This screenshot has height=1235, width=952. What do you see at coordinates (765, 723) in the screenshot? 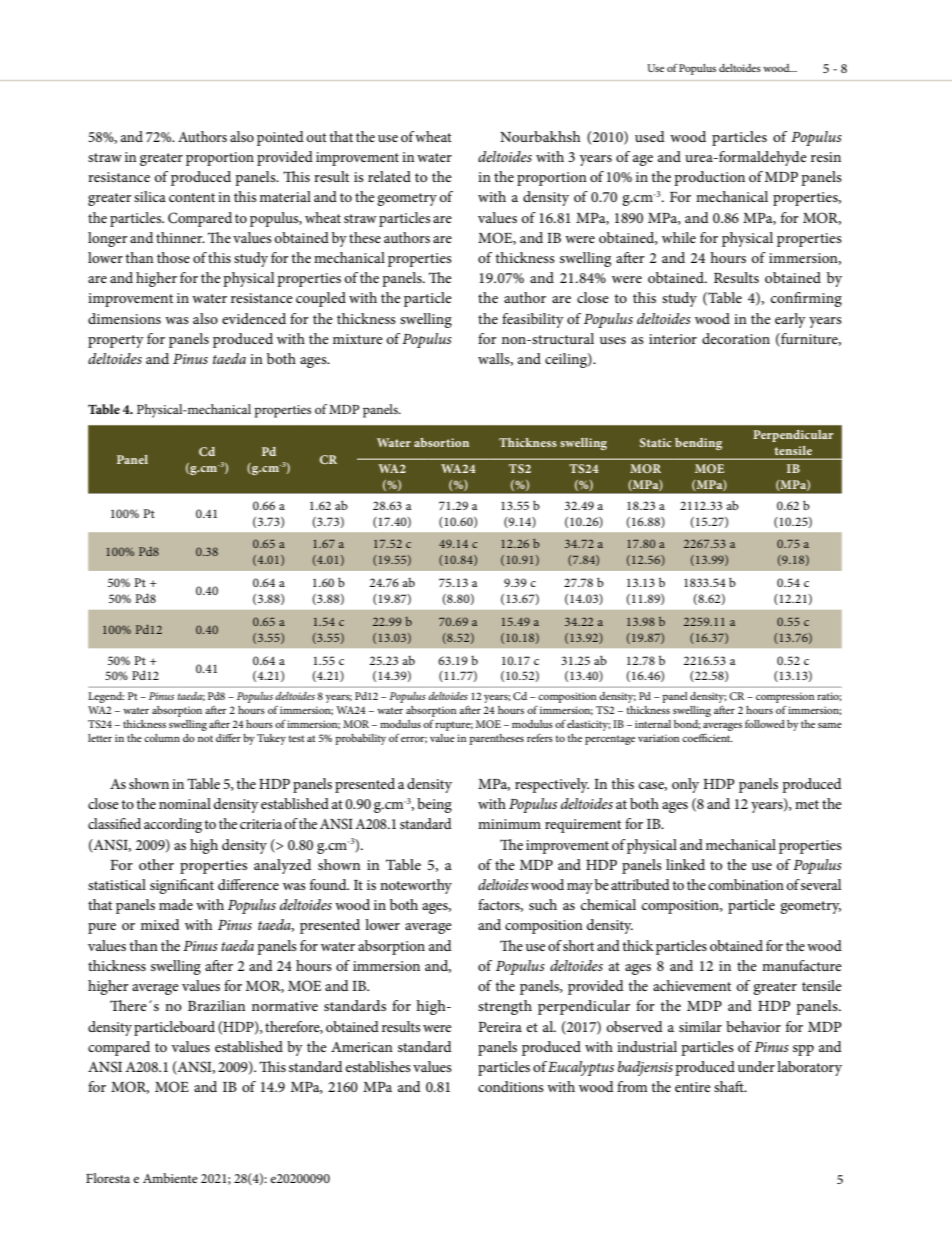
I see `followed` at bounding box center [765, 723].
